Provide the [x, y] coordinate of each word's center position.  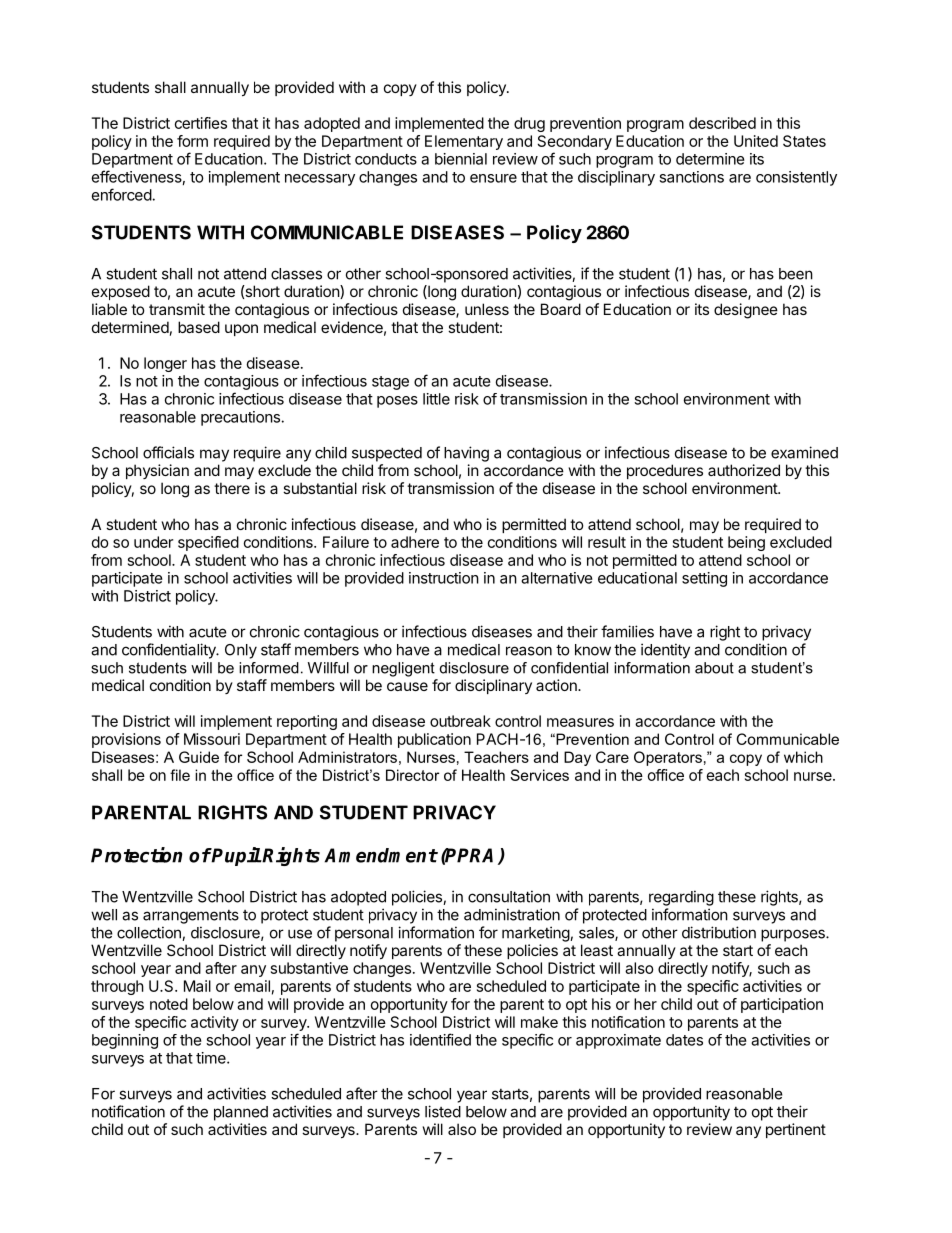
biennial [461, 159]
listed [443, 1111]
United [756, 141]
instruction [444, 578]
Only [241, 651]
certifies [201, 123]
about [714, 668]
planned [241, 1113]
